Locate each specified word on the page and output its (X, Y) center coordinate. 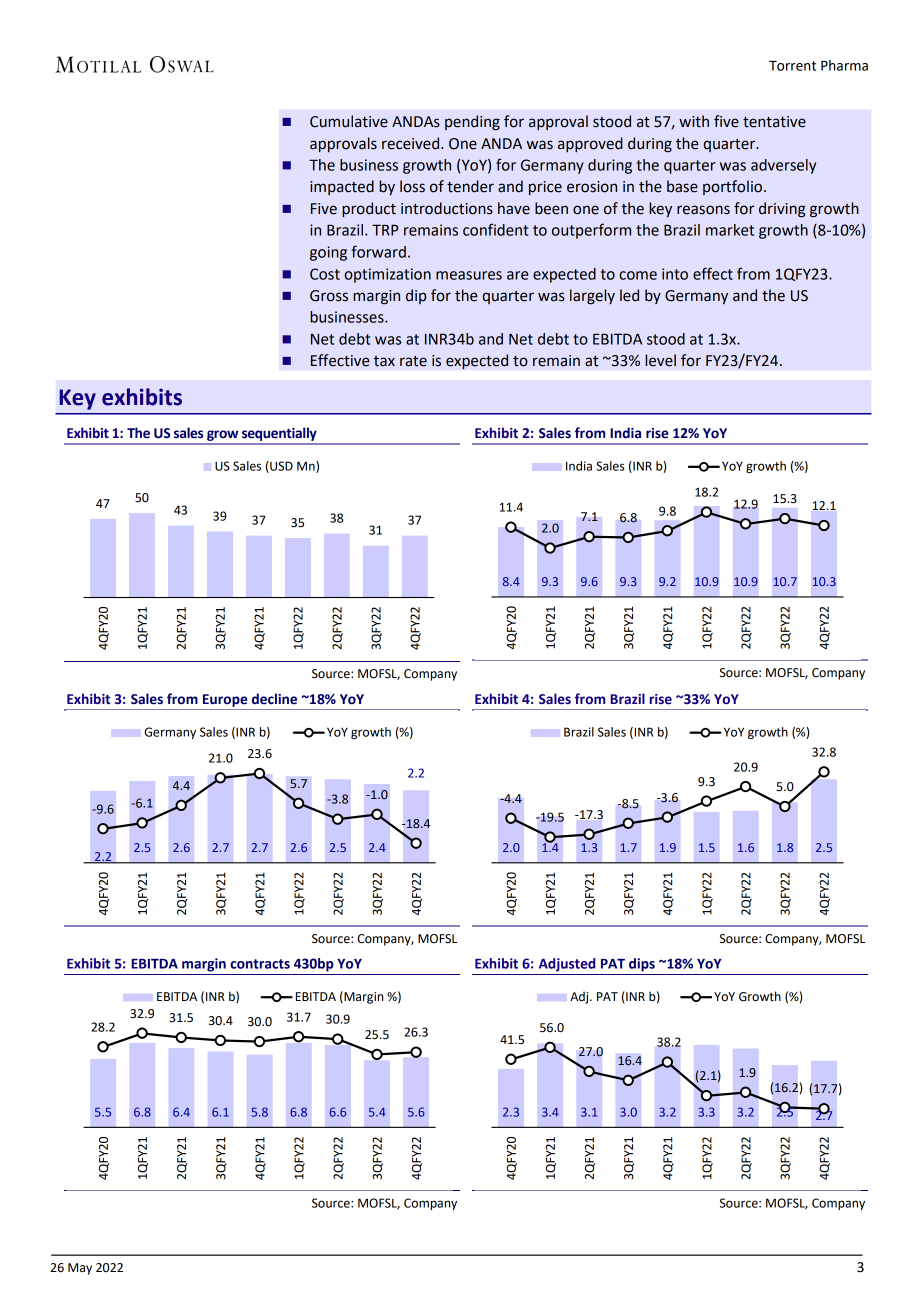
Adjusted (567, 965)
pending (472, 123)
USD (280, 467)
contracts (260, 964)
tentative (774, 122)
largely (592, 297)
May (80, 1269)
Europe (225, 700)
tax (384, 361)
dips (642, 965)
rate (413, 361)
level (660, 360)
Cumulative (349, 121)
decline (274, 699)
